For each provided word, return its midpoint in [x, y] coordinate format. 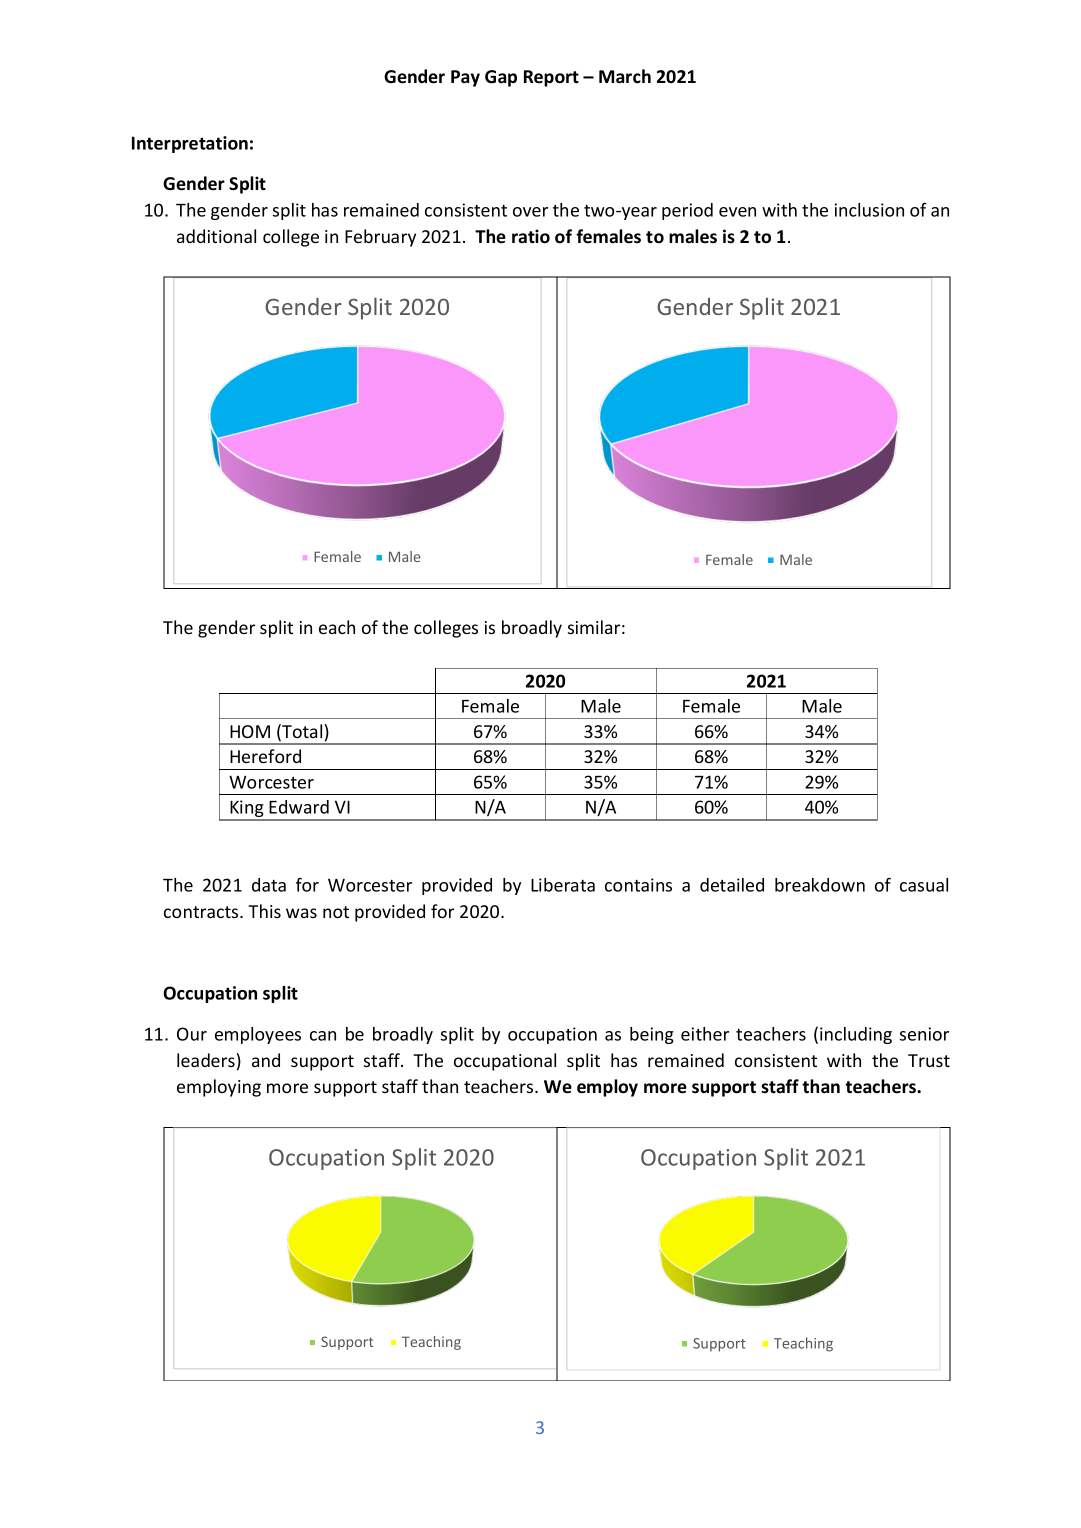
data [269, 885]
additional [216, 236]
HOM [250, 731]
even [737, 212]
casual [924, 885]
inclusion [869, 210]
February [380, 238]
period [687, 211]
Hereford [265, 756]
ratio [531, 236]
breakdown [820, 885]
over [530, 212]
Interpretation [190, 144]
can [323, 1036]
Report [551, 78]
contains [638, 885]
